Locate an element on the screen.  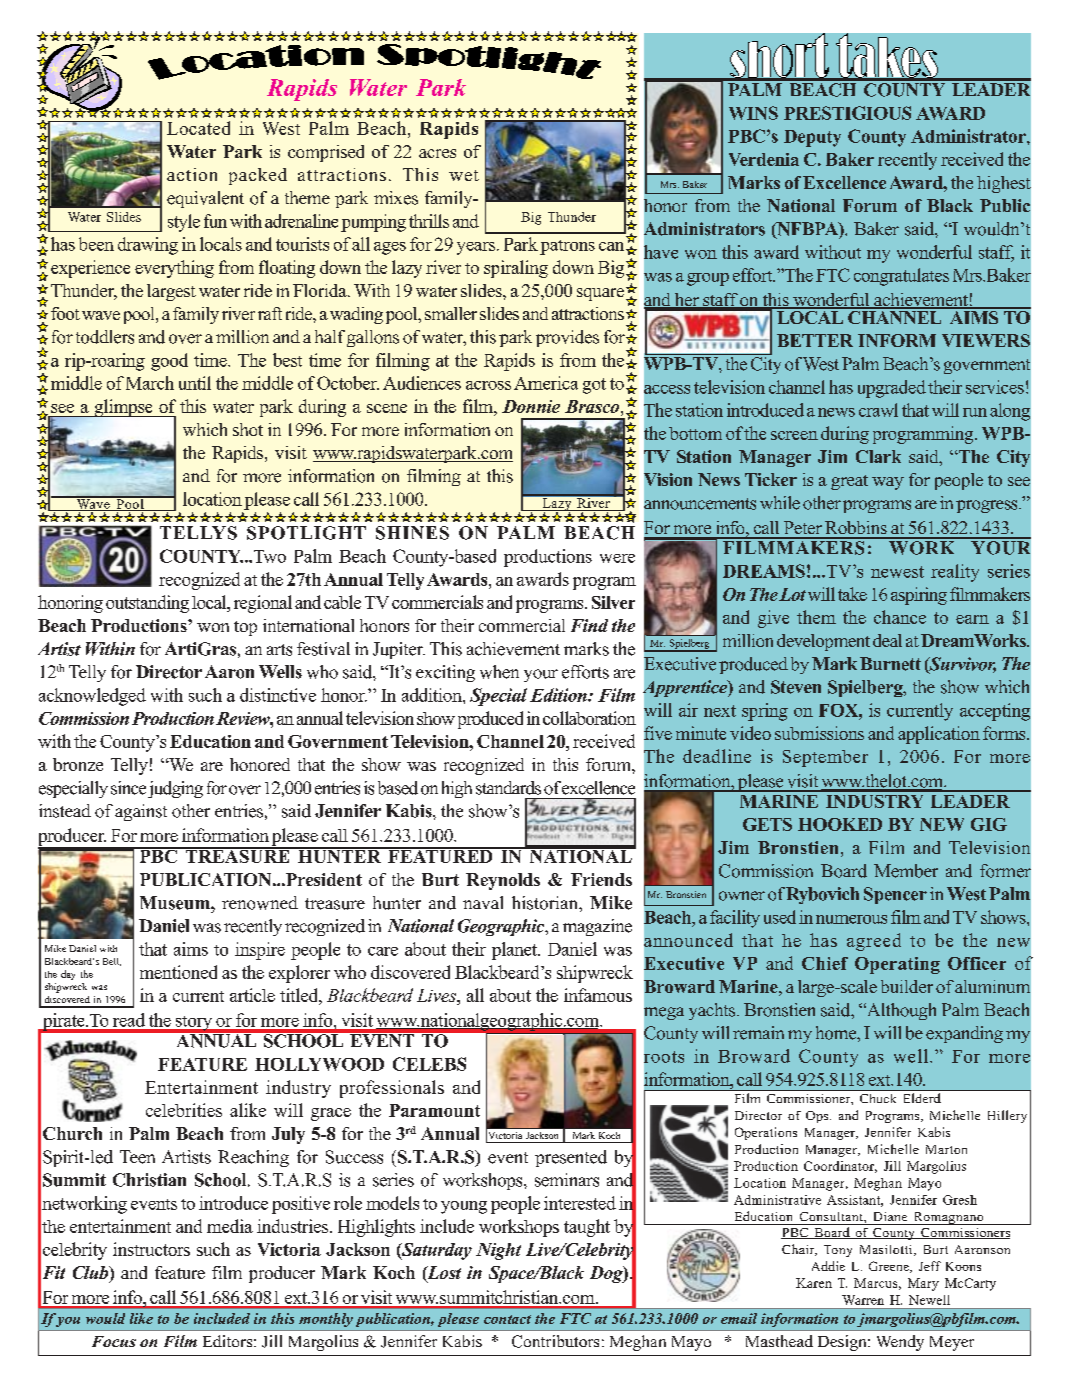
shot is located at coordinates (248, 429).
